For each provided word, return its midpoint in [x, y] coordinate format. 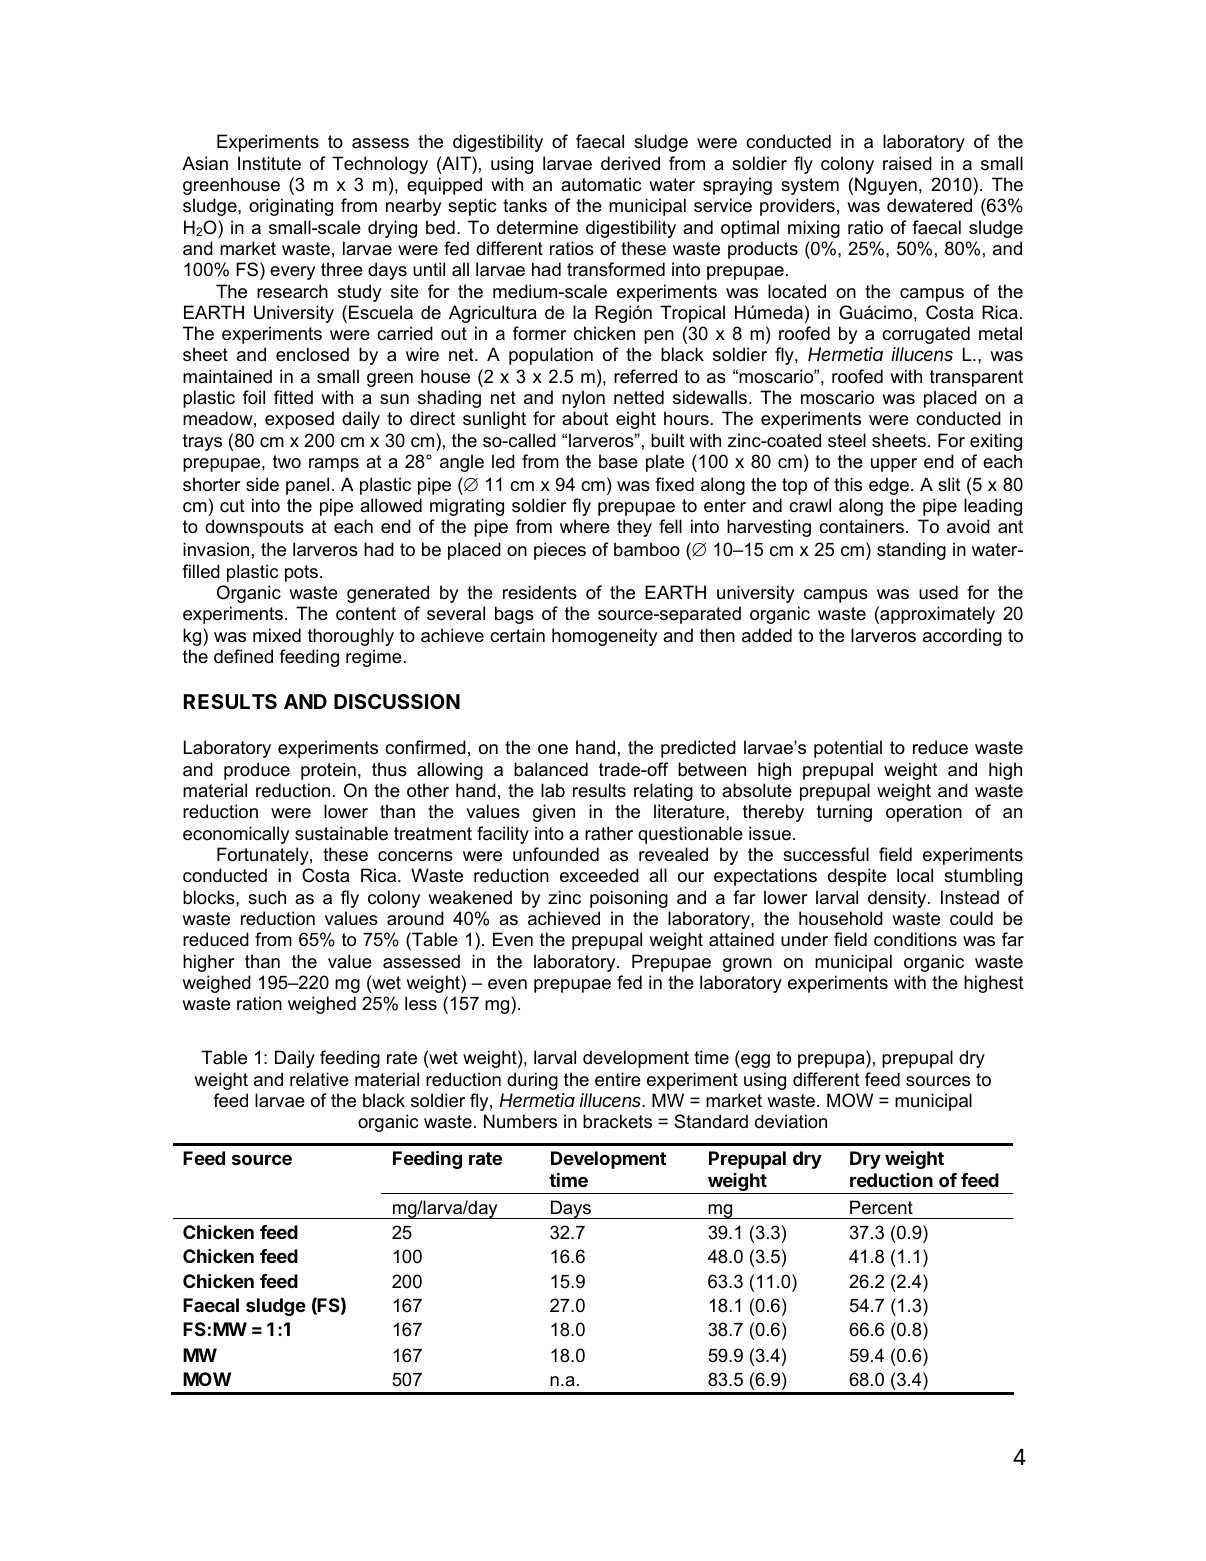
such [267, 897]
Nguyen [886, 186]
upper [894, 465]
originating [291, 207]
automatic [601, 184]
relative [319, 1079]
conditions [915, 939]
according [962, 637]
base [618, 461]
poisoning [629, 899]
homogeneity [604, 637]
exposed [299, 420]
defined [243, 656]
